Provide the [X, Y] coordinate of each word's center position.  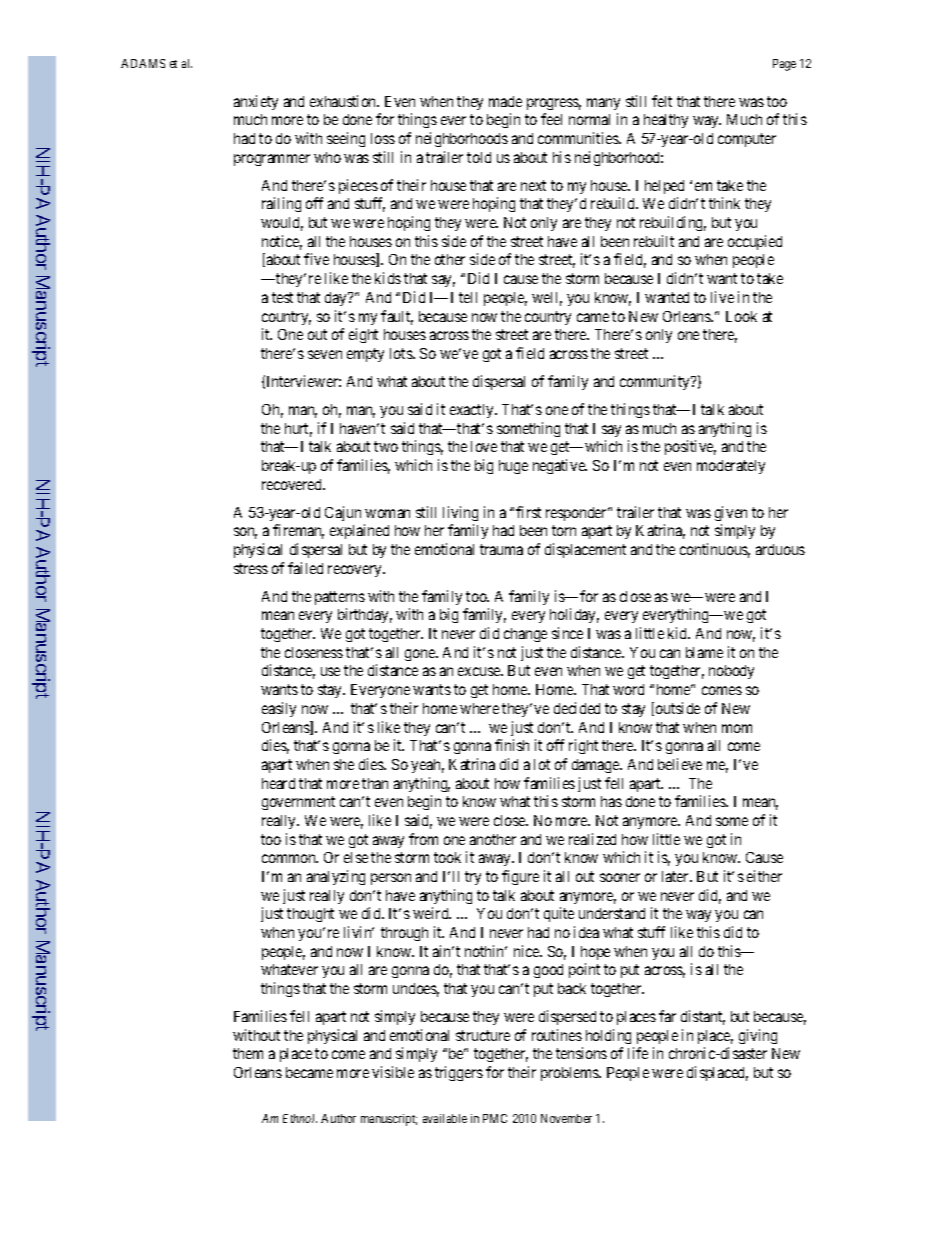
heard [278, 783]
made [505, 101]
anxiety [256, 102]
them [248, 1053]
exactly [473, 411]
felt [662, 101]
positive [690, 447]
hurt [298, 430]
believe [680, 764]
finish [512, 745]
